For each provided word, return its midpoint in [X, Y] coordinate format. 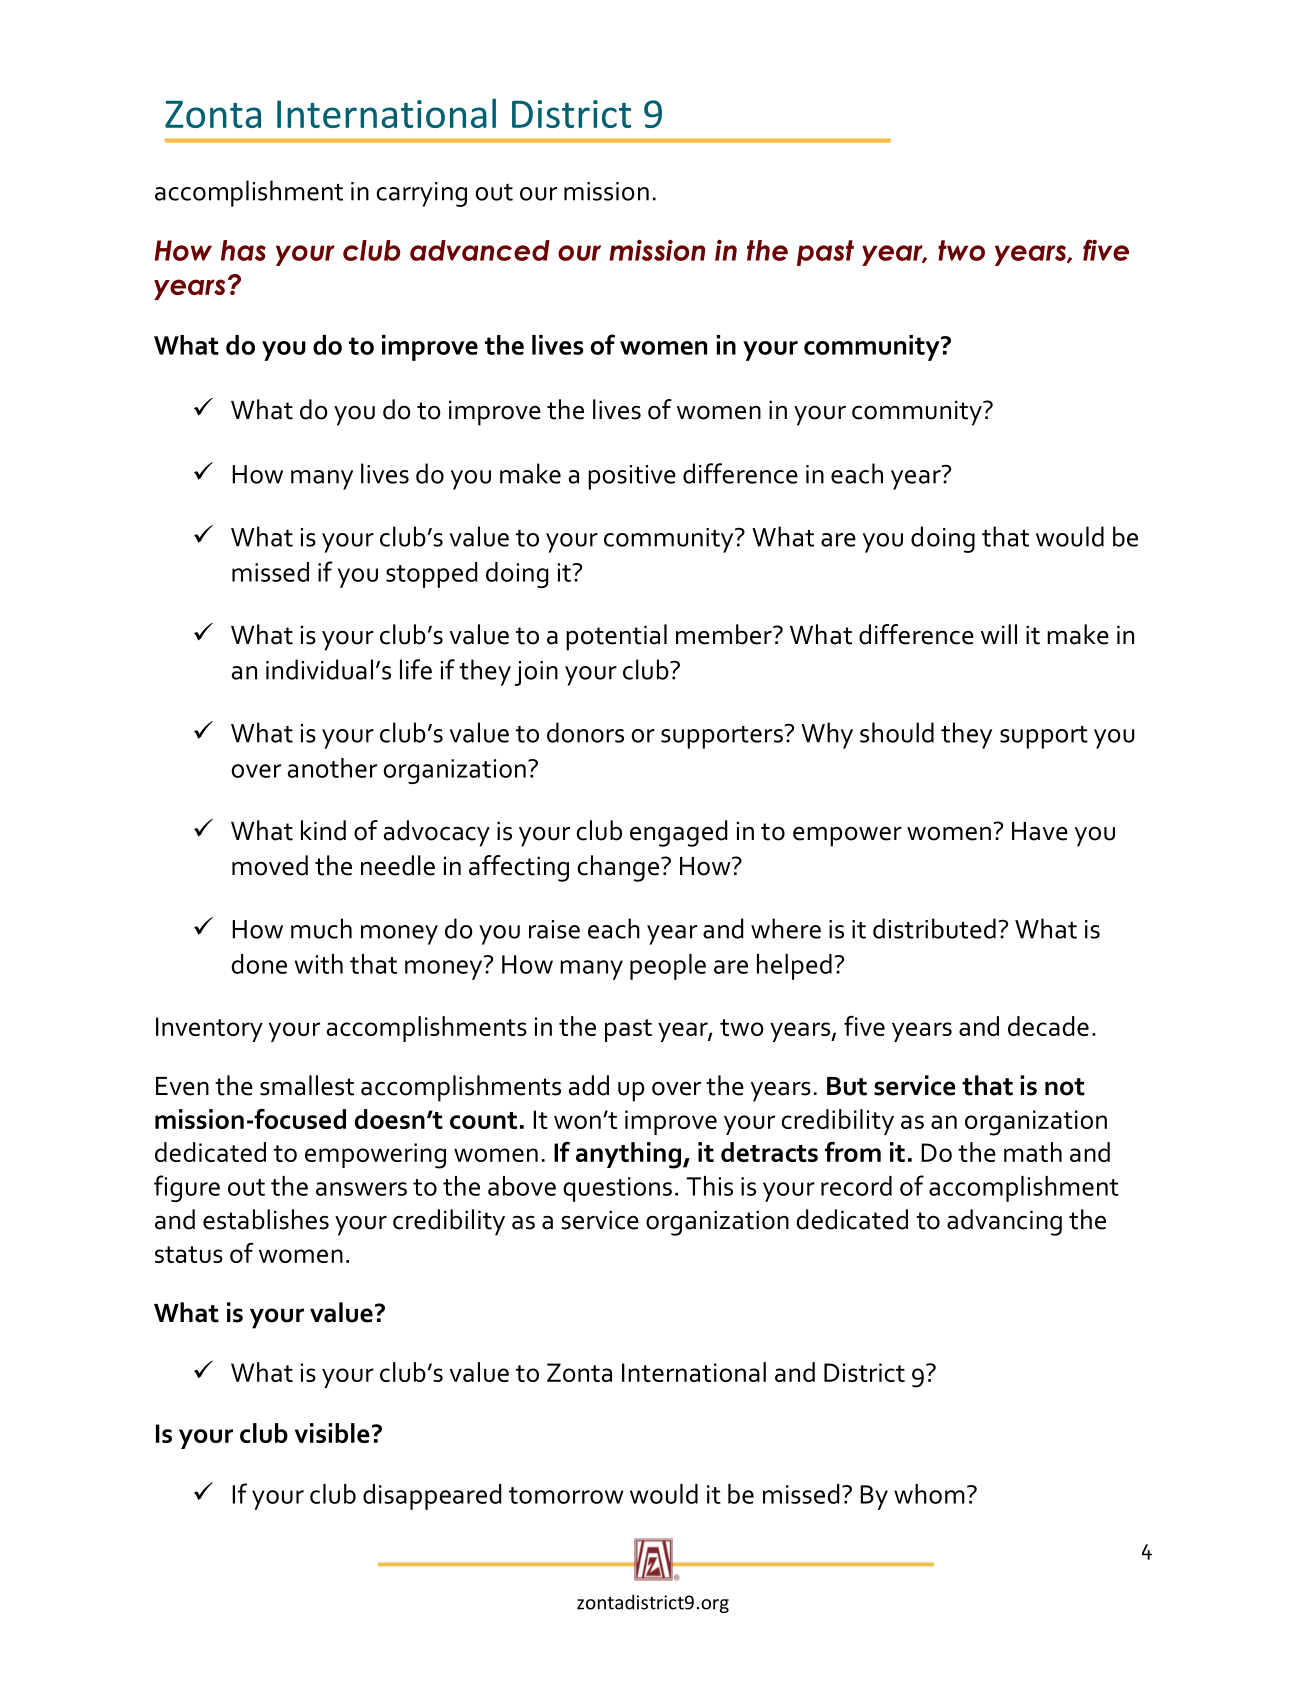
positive [632, 477]
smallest [307, 1085]
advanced [480, 250]
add [589, 1085]
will [999, 634]
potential [616, 637]
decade [1048, 1026]
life [416, 669]
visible [332, 1433]
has [243, 250]
